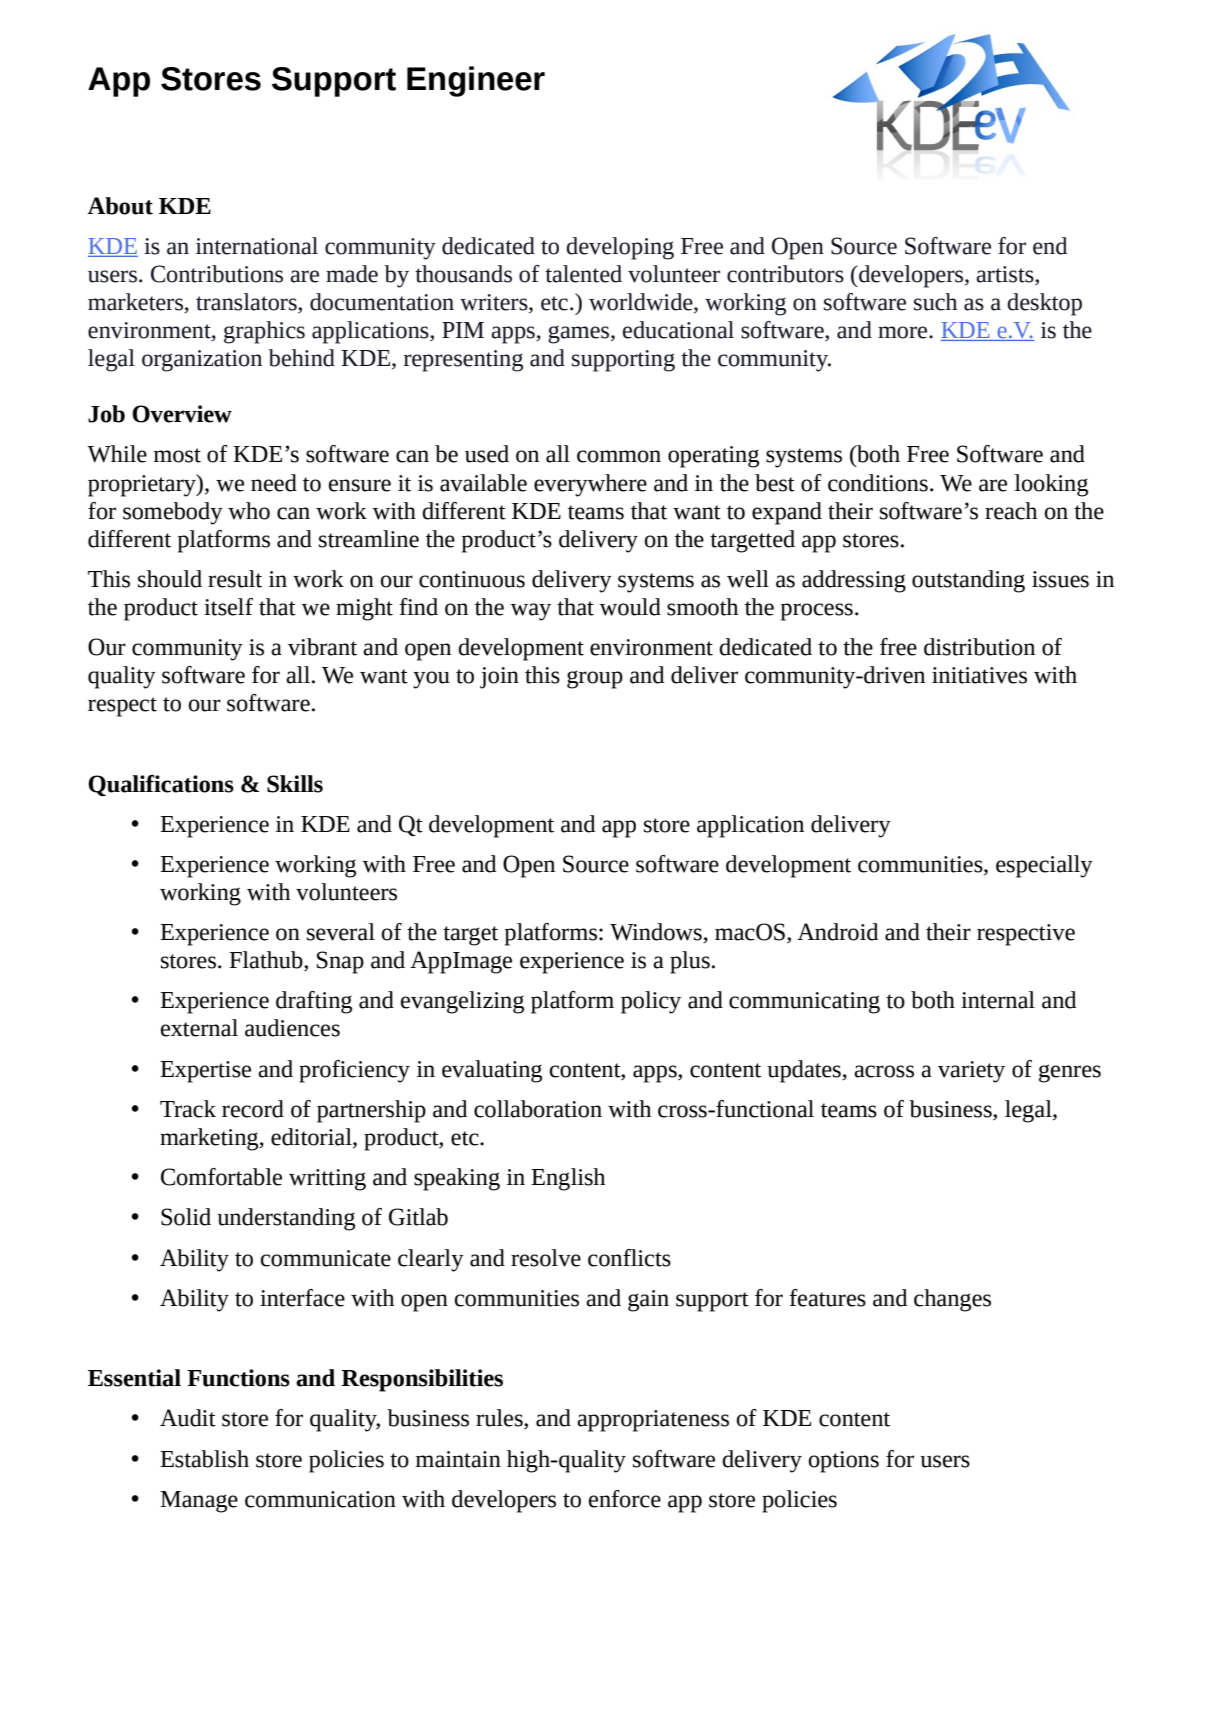 This screenshot has width=1209, height=1710. I want to click on group, so click(595, 680).
